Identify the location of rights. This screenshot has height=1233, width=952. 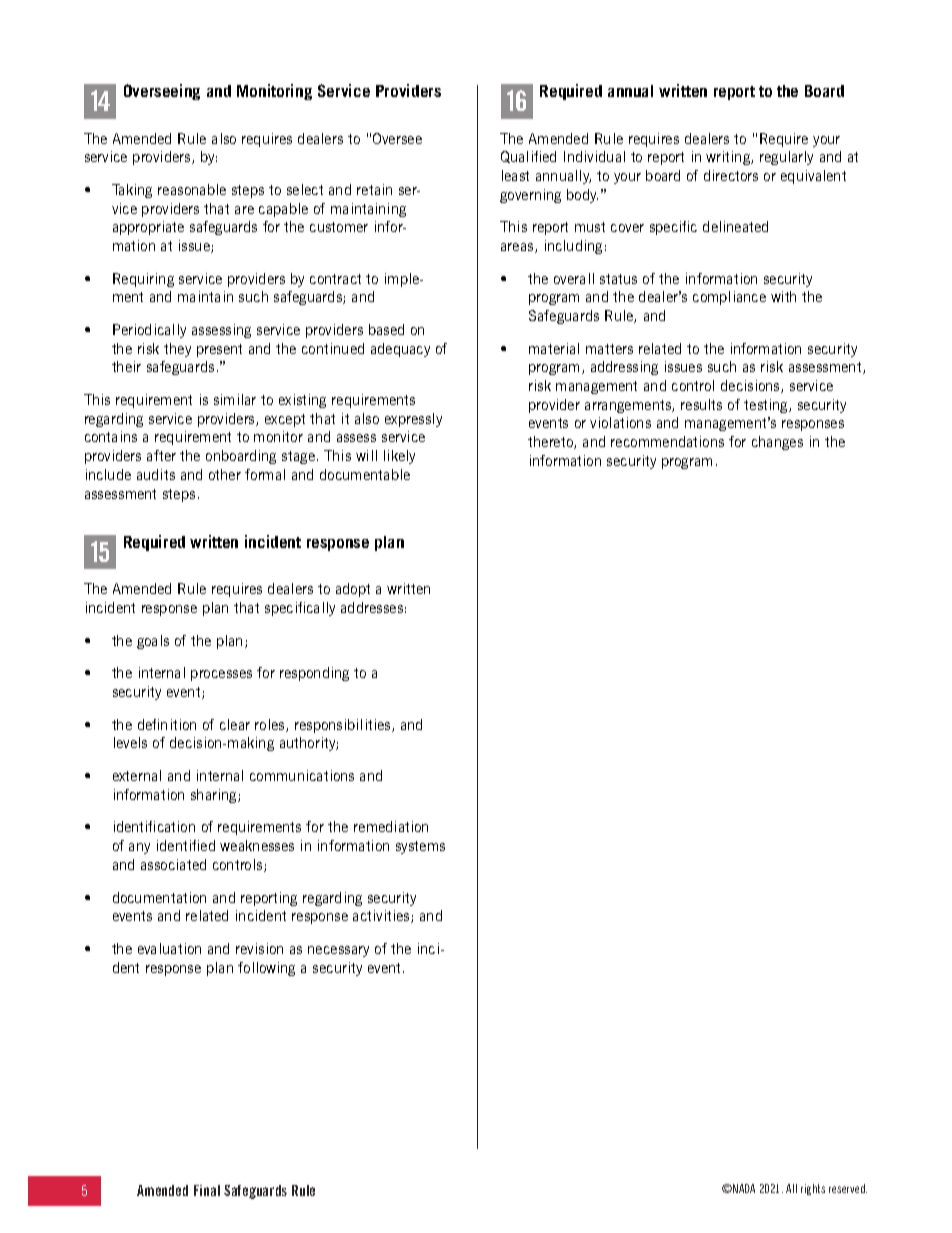
(813, 1189).
